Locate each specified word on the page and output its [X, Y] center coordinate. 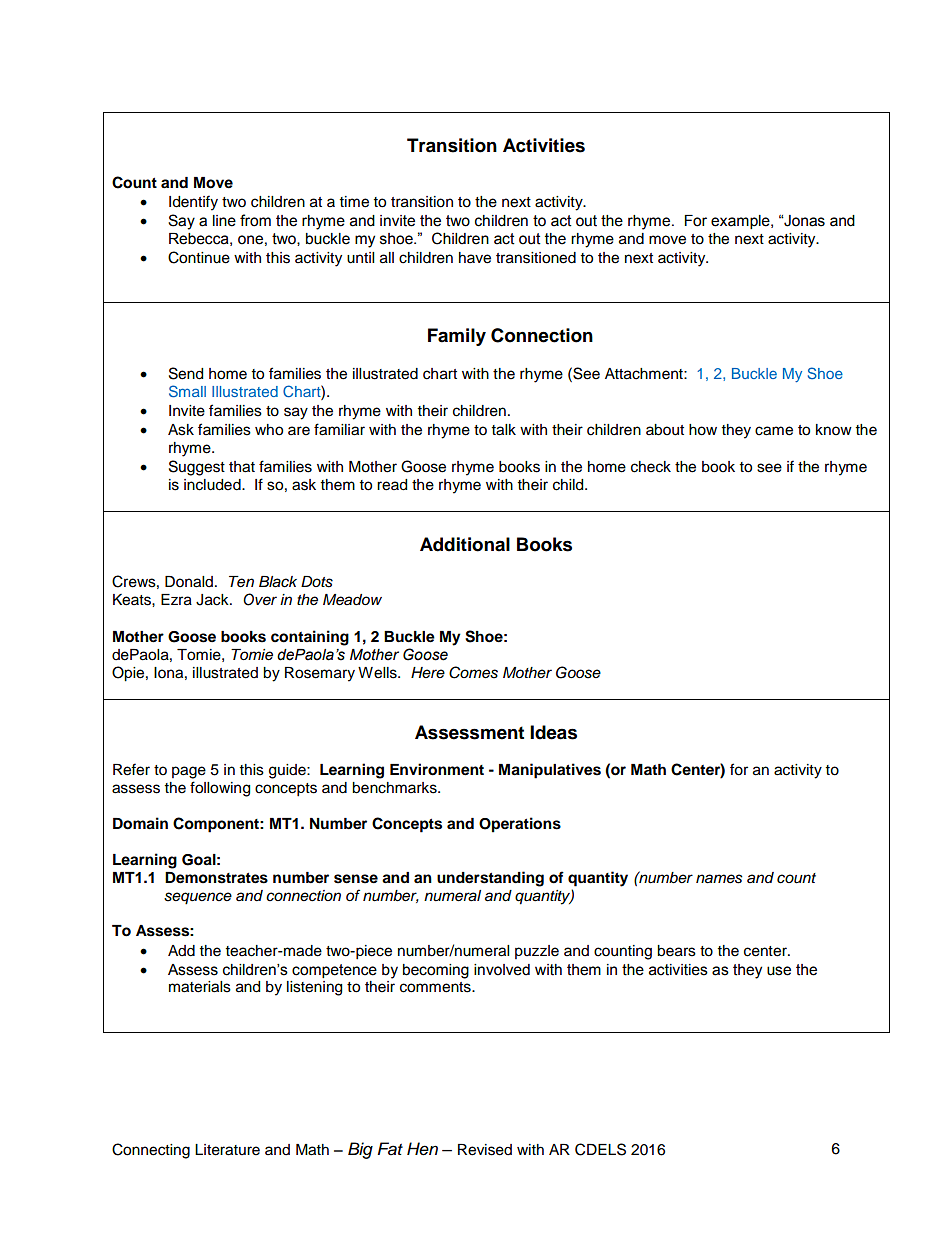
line [224, 221]
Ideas [553, 732]
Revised [485, 1150]
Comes [473, 672]
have [475, 258]
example [741, 222]
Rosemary [320, 674]
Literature [227, 1150]
